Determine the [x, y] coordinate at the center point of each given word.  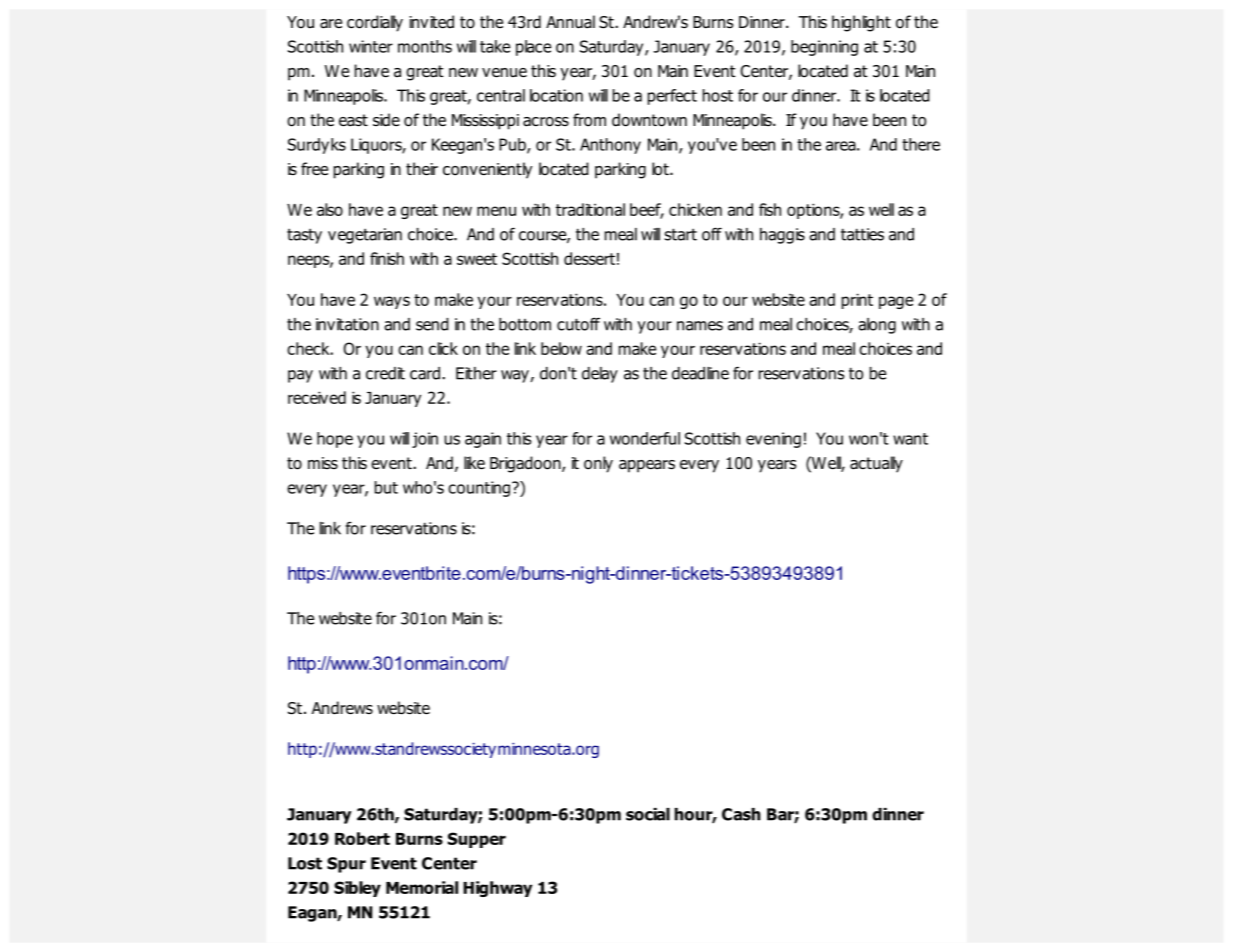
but [386, 487]
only [598, 464]
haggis [782, 236]
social [648, 814]
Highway [497, 889]
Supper [477, 840]
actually [876, 464]
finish [387, 258]
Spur [346, 865]
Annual [570, 22]
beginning [824, 48]
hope [335, 440]
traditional [590, 209]
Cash [741, 814]
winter [371, 46]
